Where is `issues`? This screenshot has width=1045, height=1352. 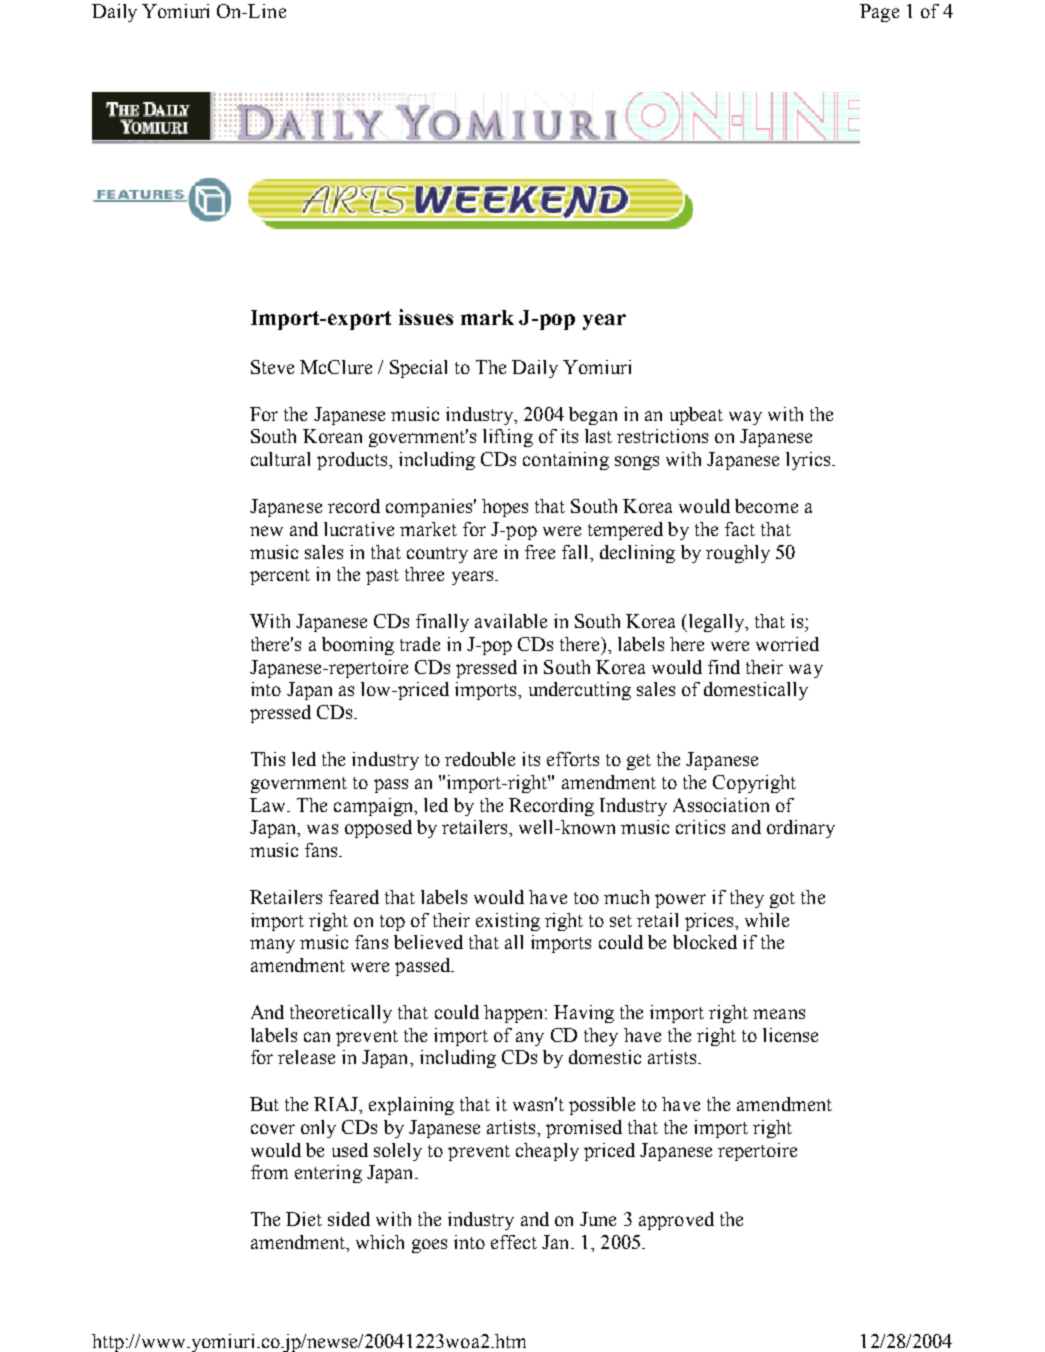
issues is located at coordinates (426, 317).
